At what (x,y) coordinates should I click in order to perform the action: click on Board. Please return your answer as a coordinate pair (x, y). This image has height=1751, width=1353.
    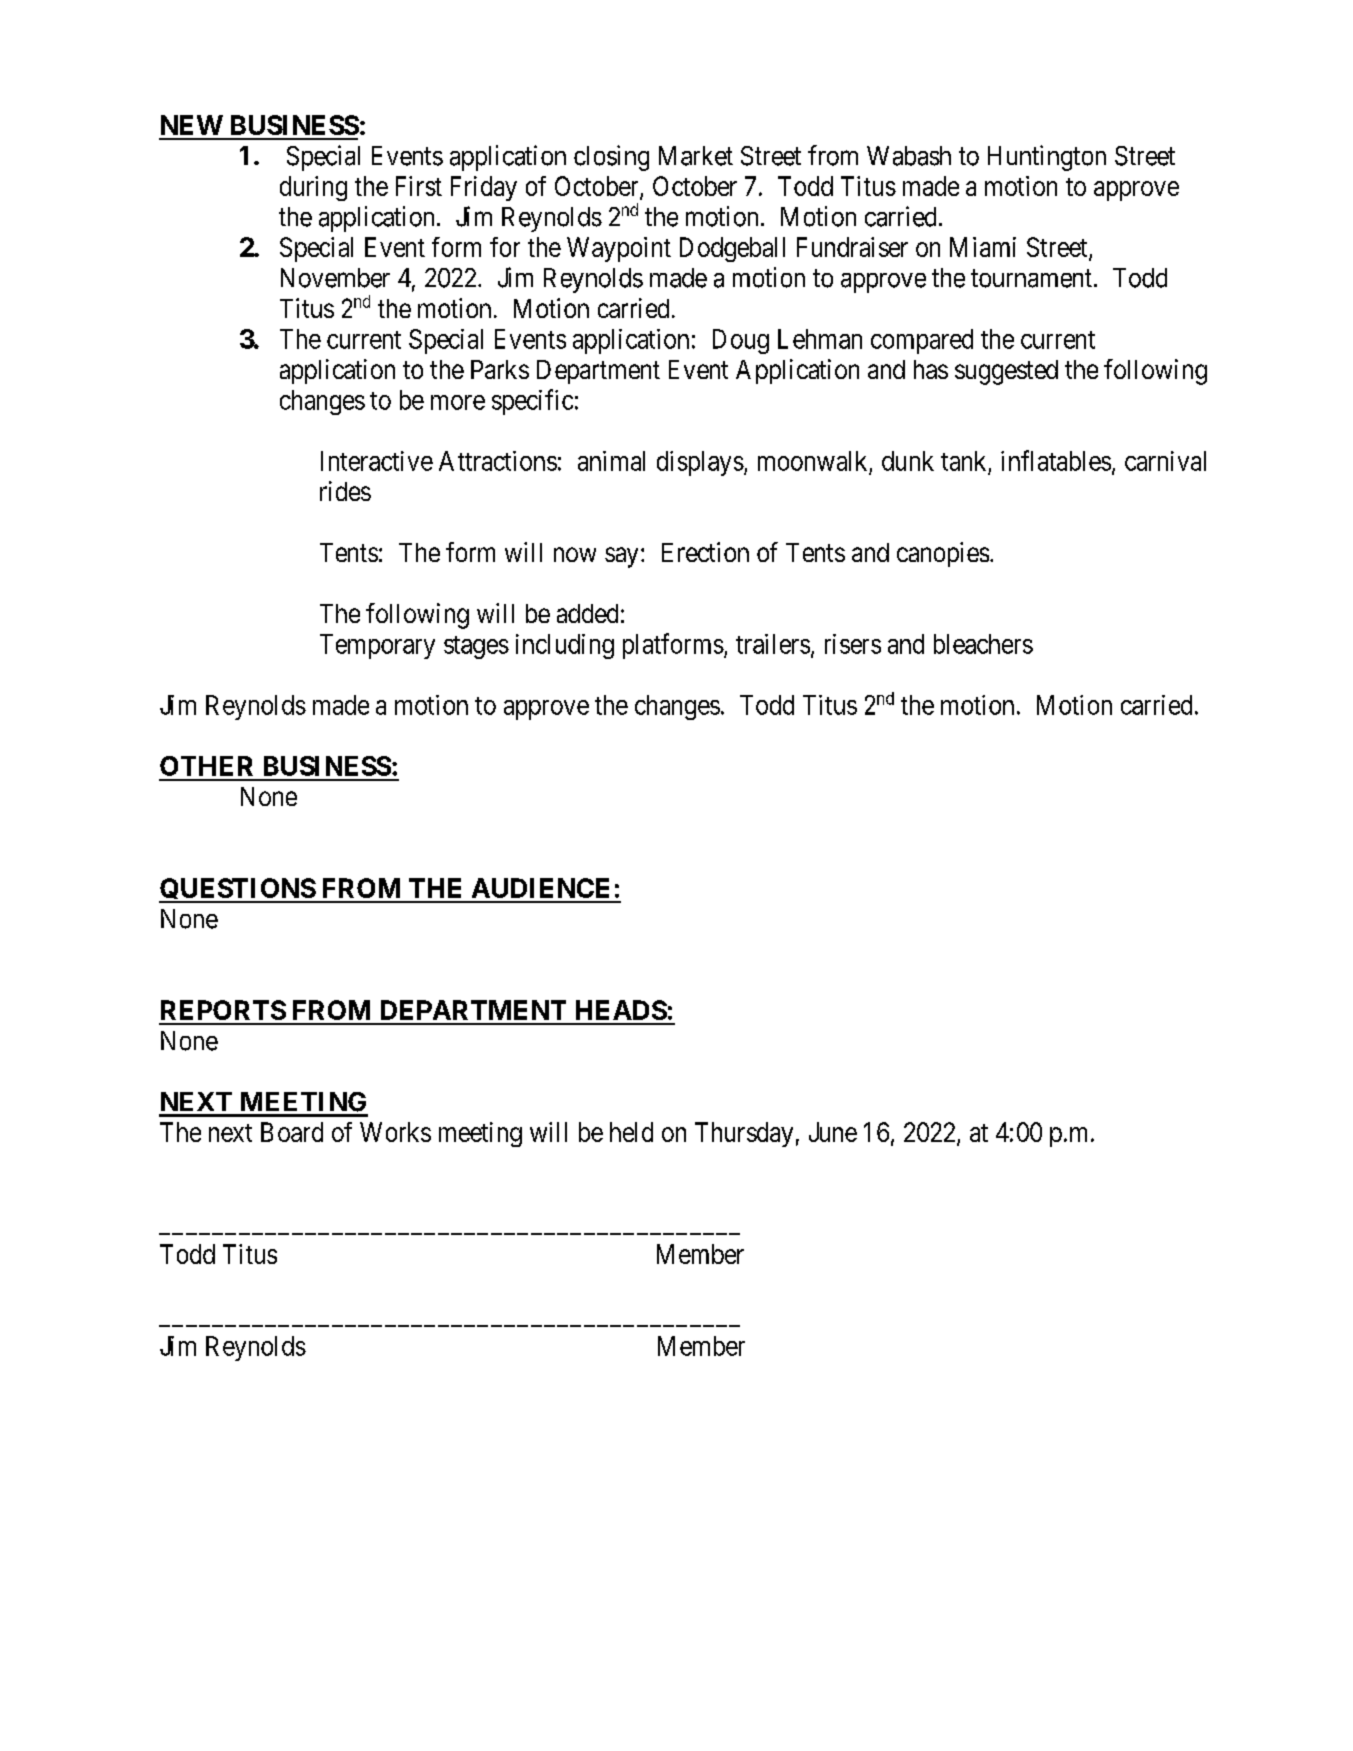
    Looking at the image, I should click on (292, 1132).
